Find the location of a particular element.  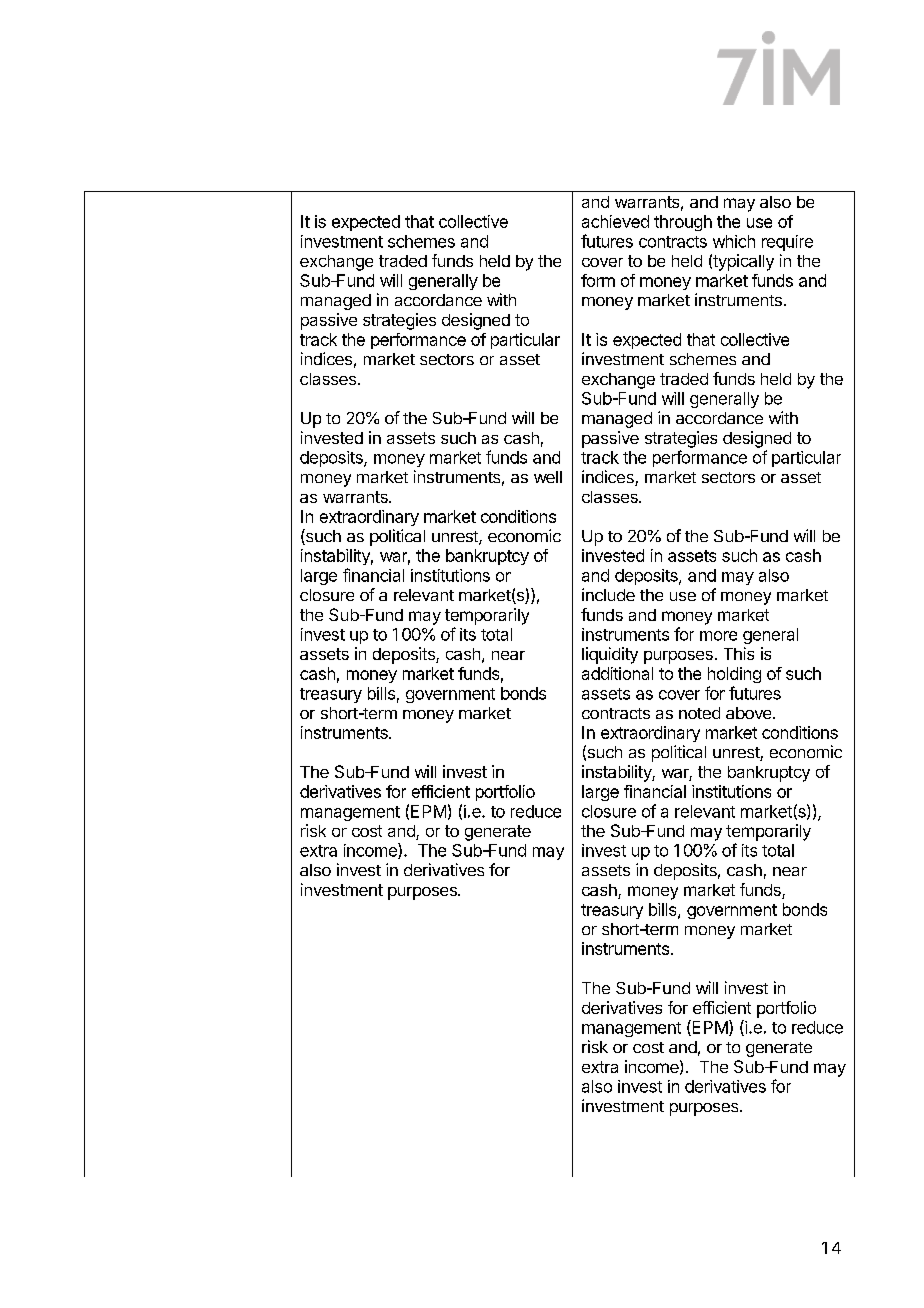

achieved is located at coordinates (615, 221).
